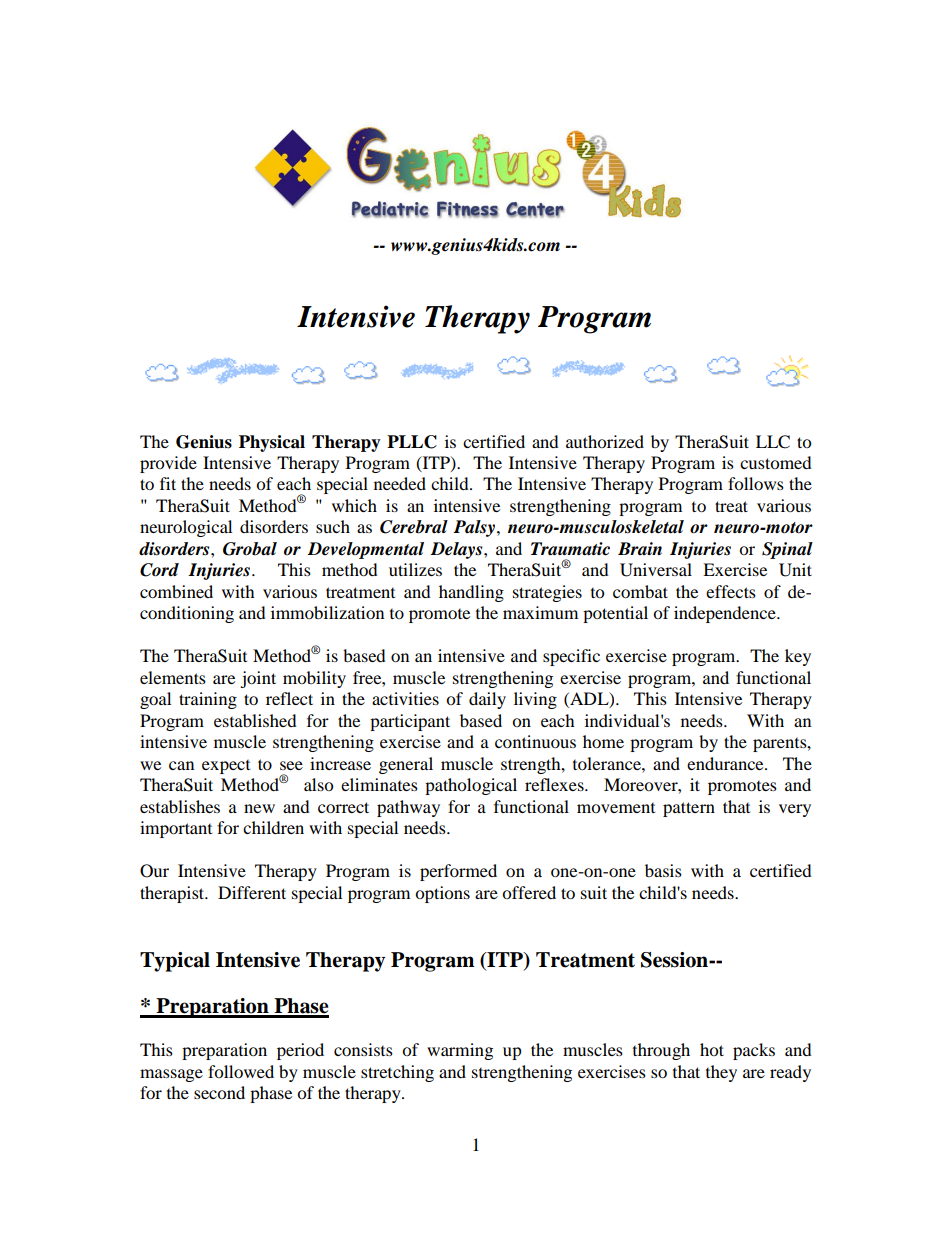 This screenshot has width=952, height=1233. What do you see at coordinates (471, 786) in the screenshot?
I see `pathological` at bounding box center [471, 786].
